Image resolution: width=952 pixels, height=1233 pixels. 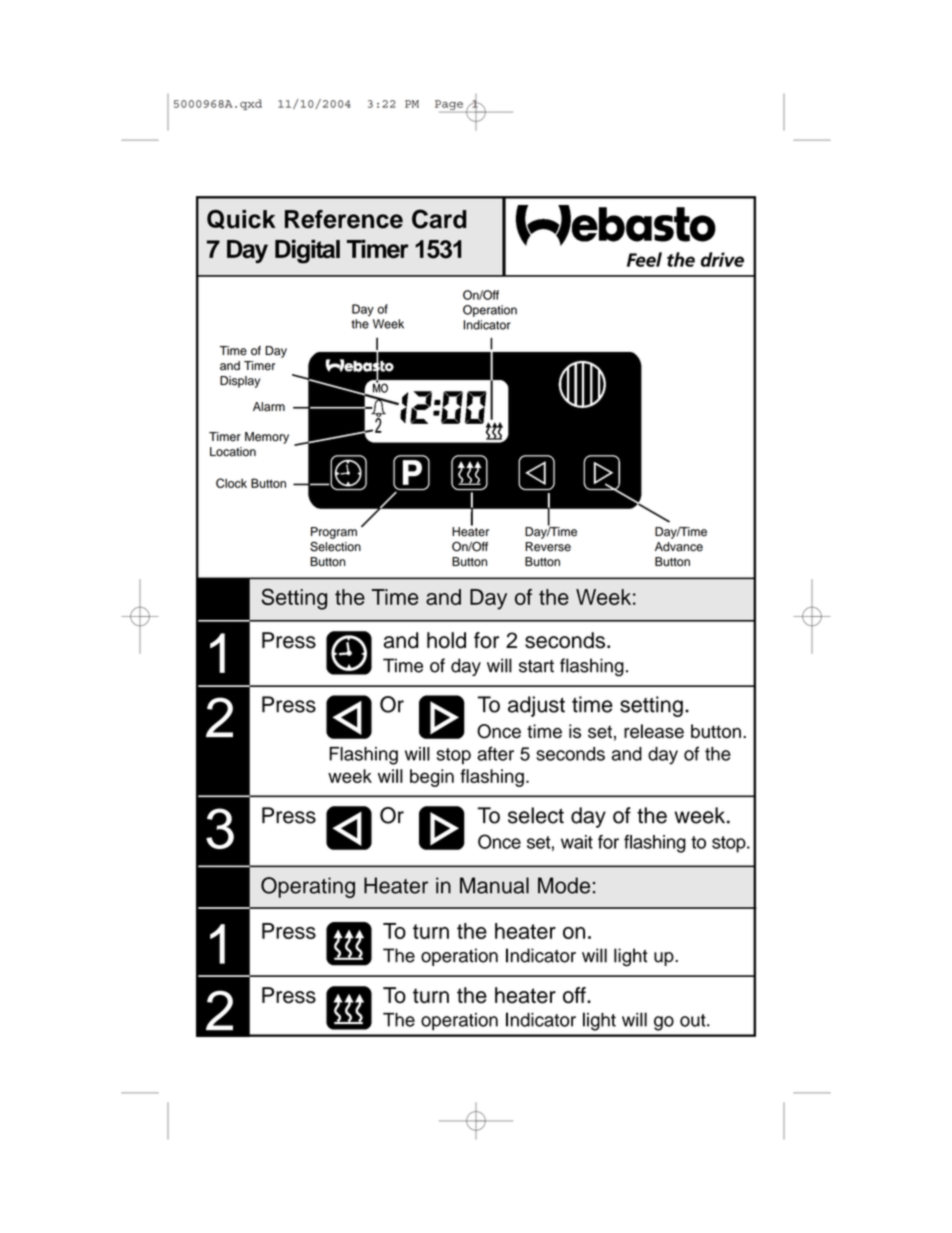 I want to click on Operating, so click(x=308, y=887).
